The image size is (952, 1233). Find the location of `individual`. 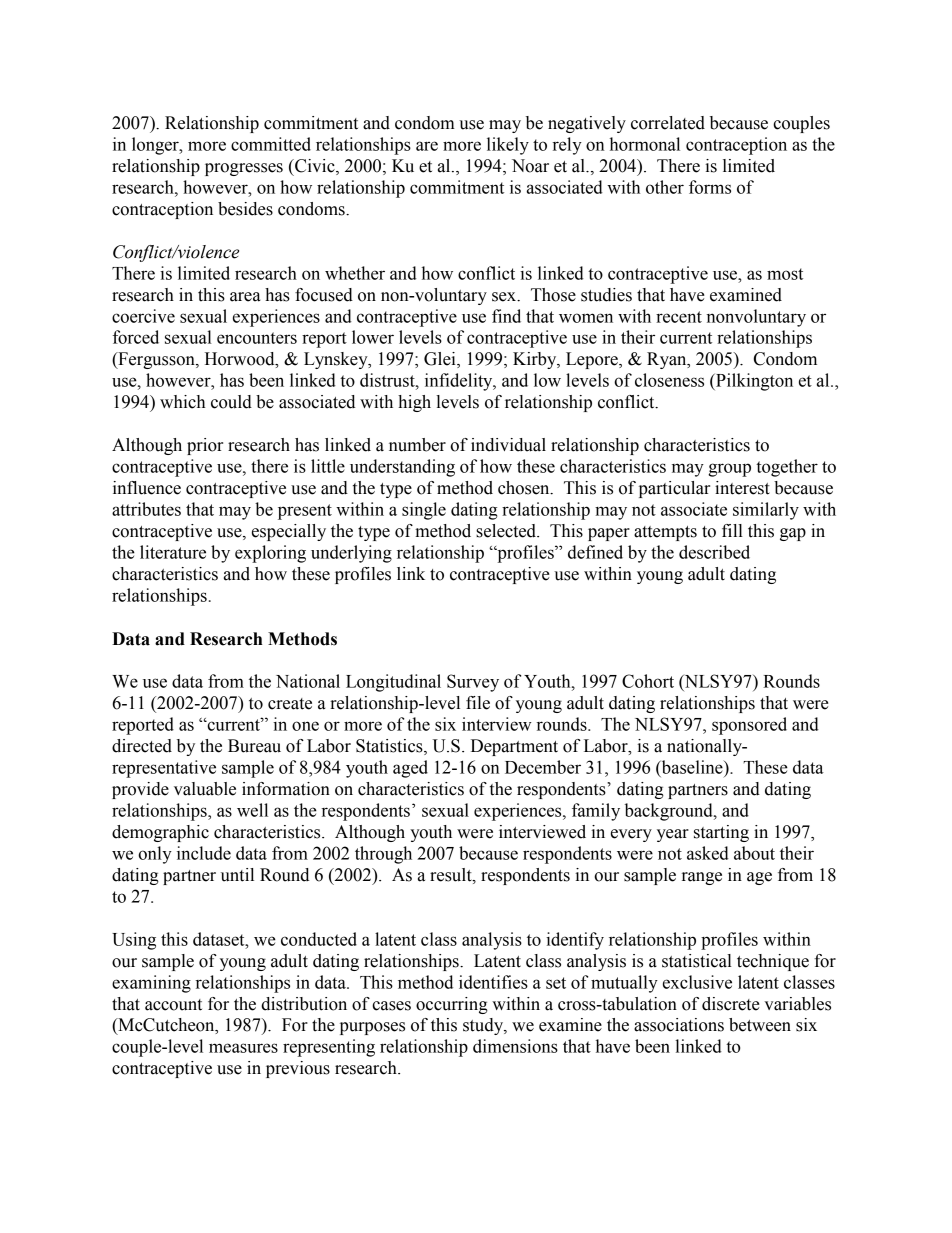

individual is located at coordinates (508, 445).
